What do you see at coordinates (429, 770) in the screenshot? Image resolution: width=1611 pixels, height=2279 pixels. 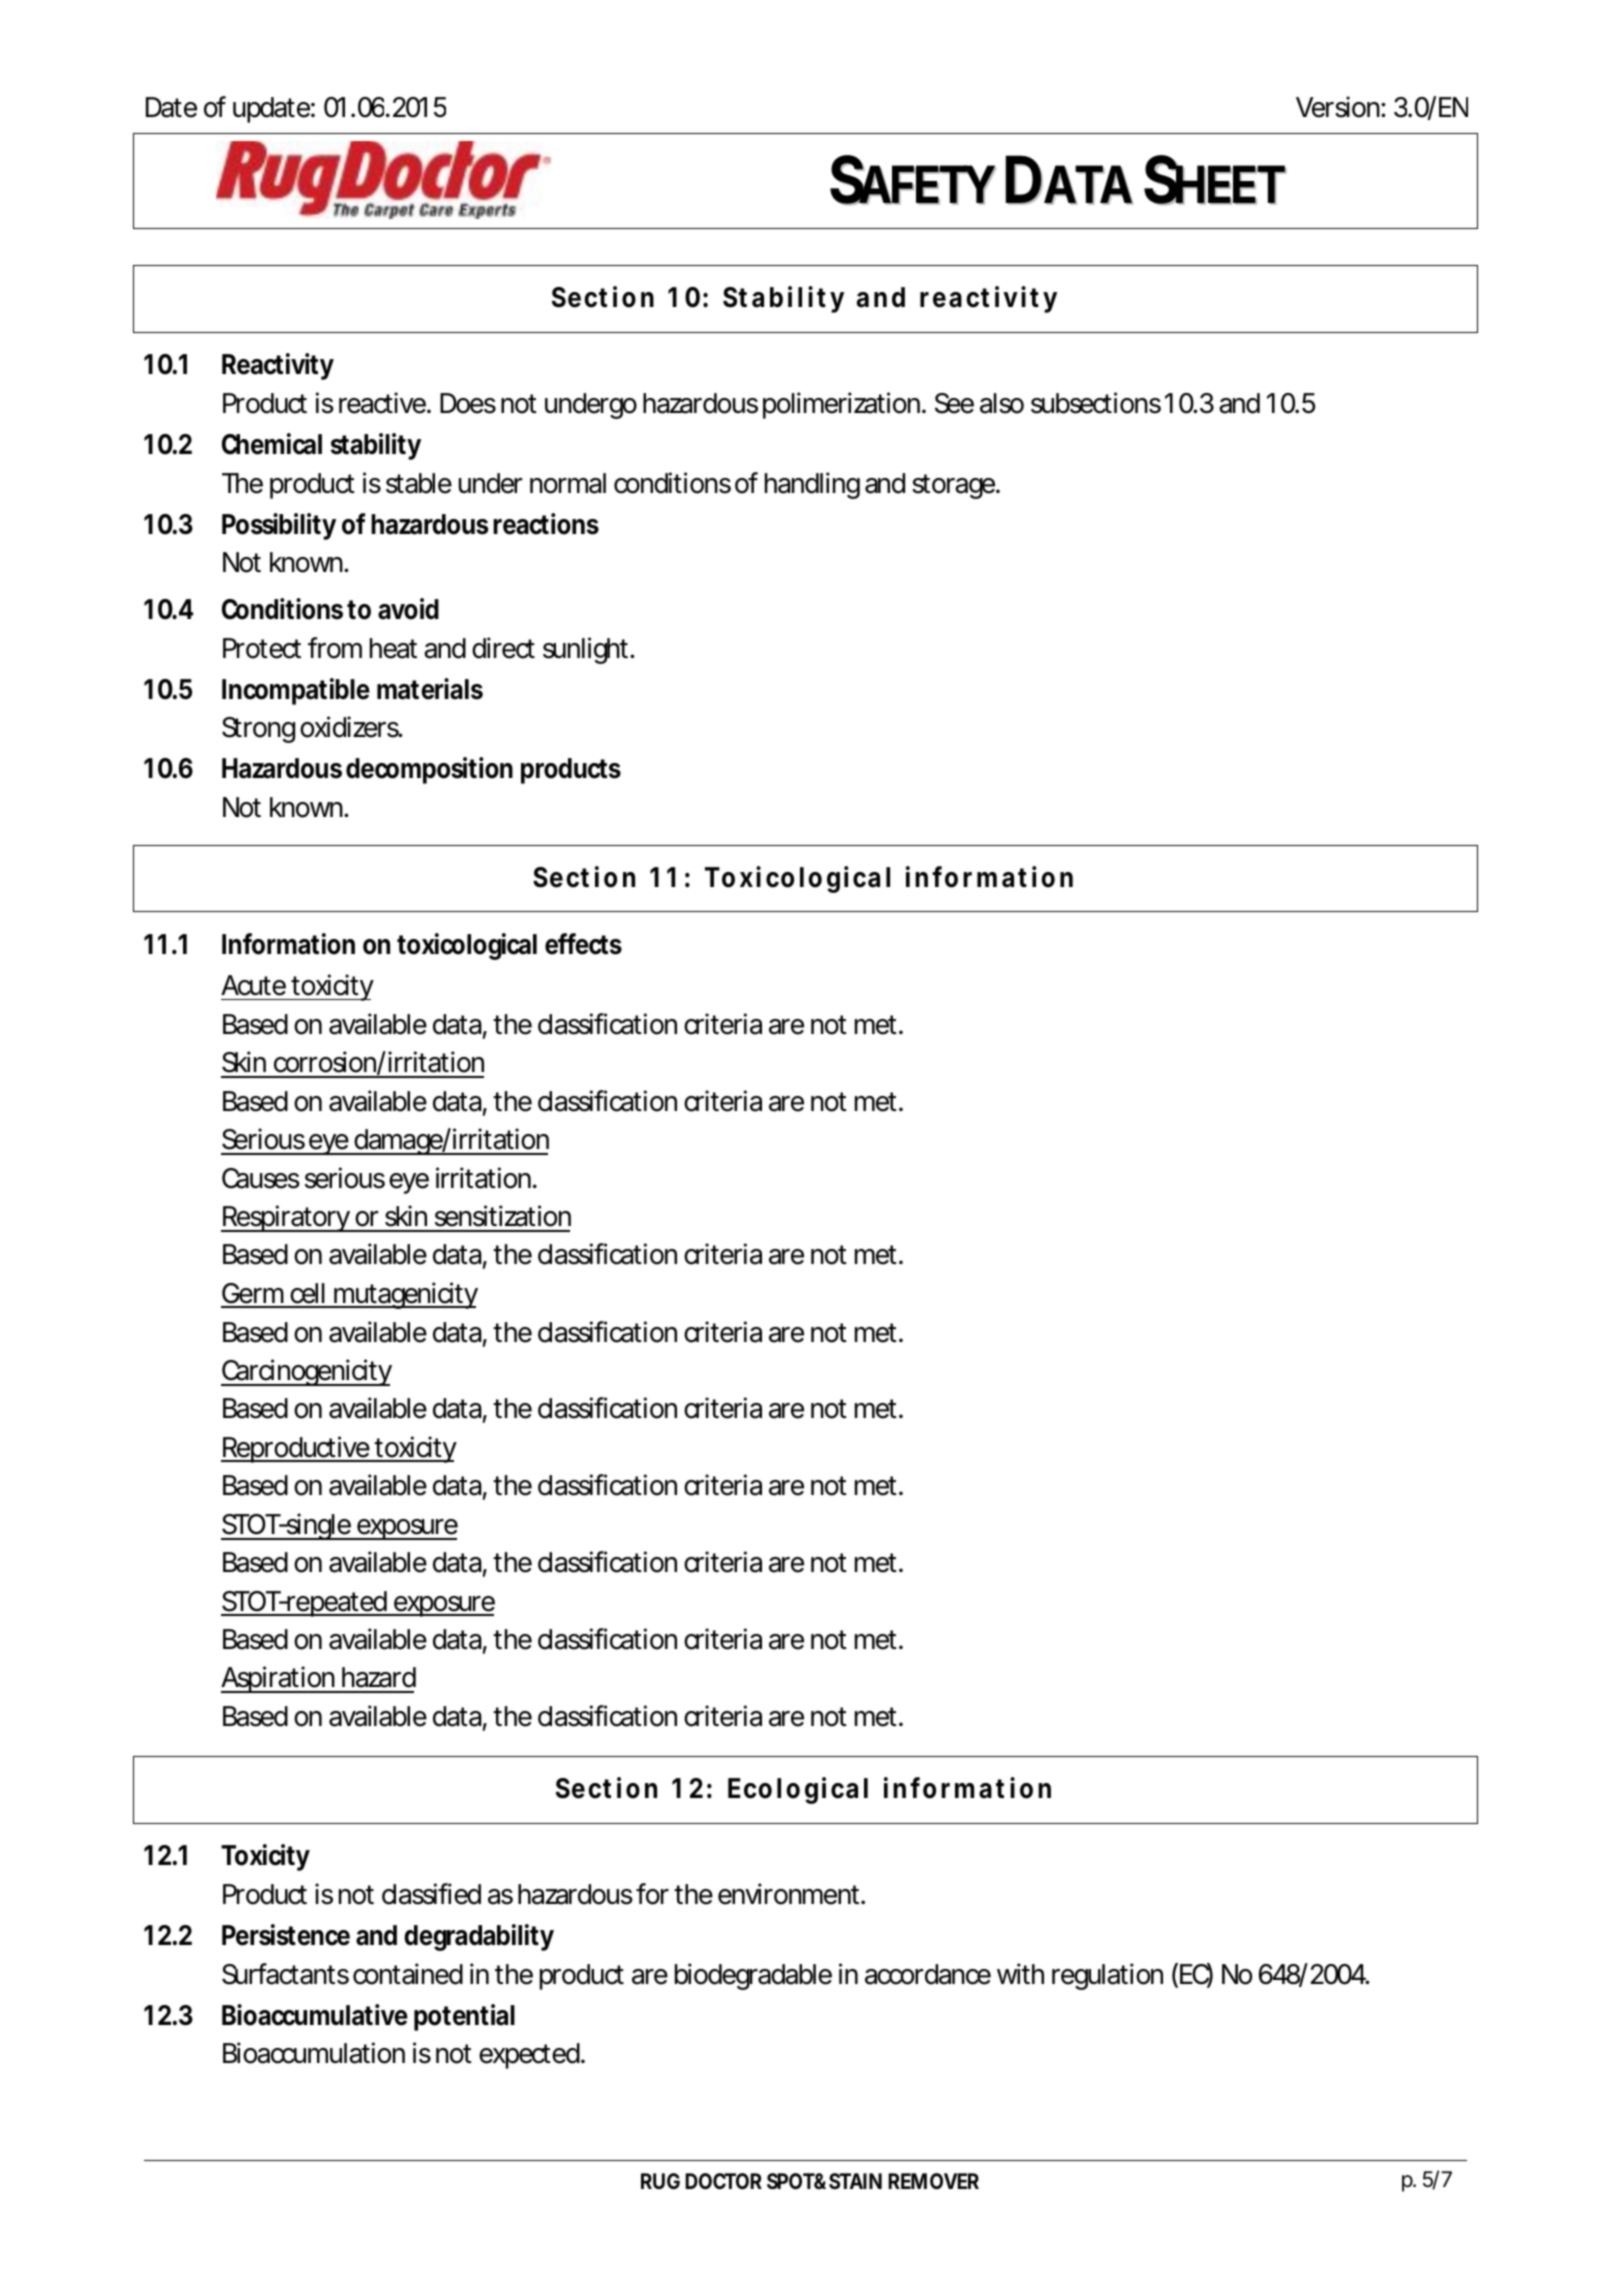 I see `decomposition` at bounding box center [429, 770].
